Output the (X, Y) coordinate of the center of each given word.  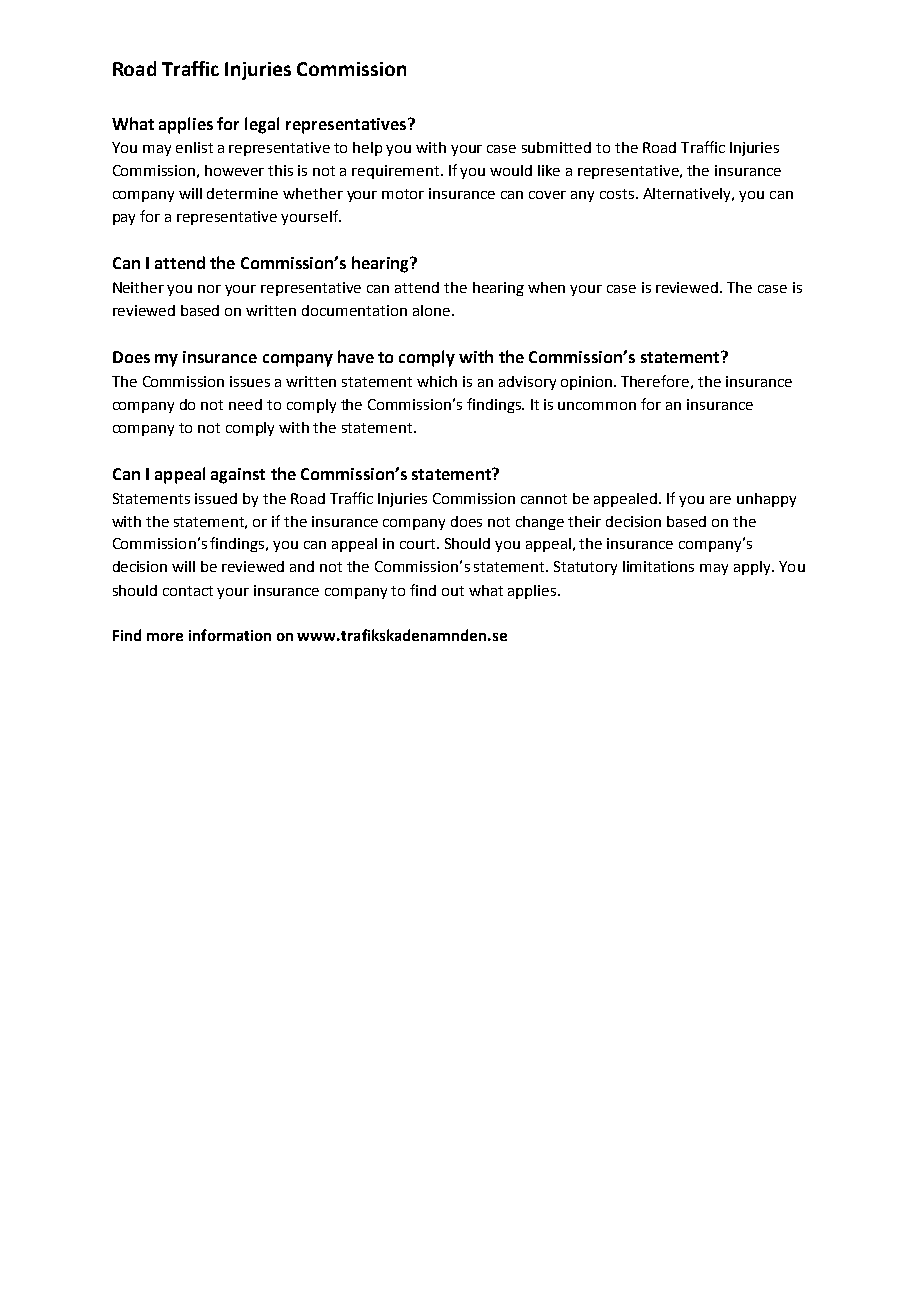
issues (250, 381)
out (453, 591)
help (367, 149)
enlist (194, 147)
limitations (658, 566)
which (437, 381)
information (230, 635)
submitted (556, 147)
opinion (586, 383)
